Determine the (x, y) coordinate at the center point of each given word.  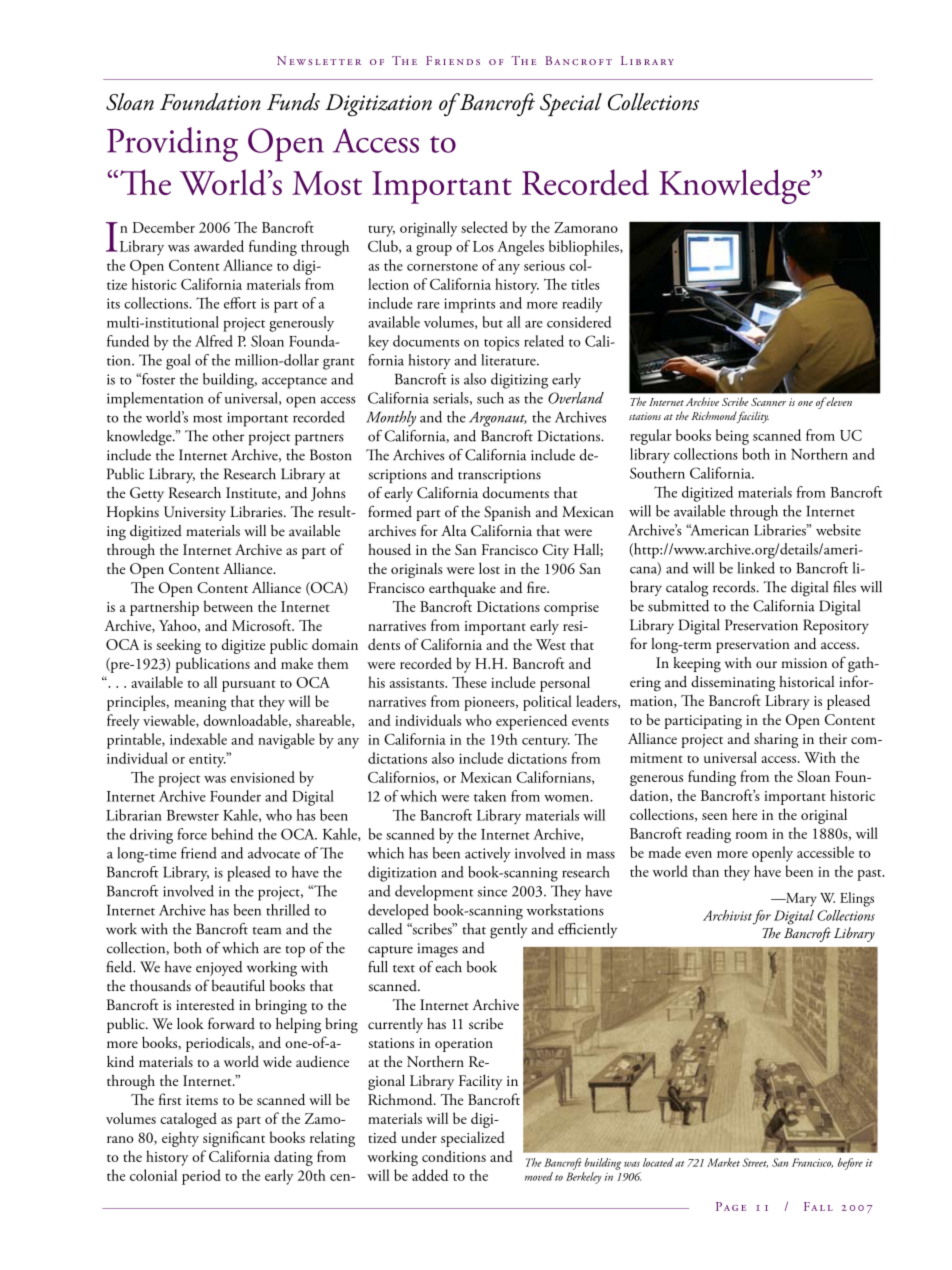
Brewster (193, 815)
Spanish (507, 513)
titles (585, 284)
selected (484, 227)
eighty (180, 1139)
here (744, 814)
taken (490, 796)
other (228, 436)
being (732, 437)
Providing (172, 144)
